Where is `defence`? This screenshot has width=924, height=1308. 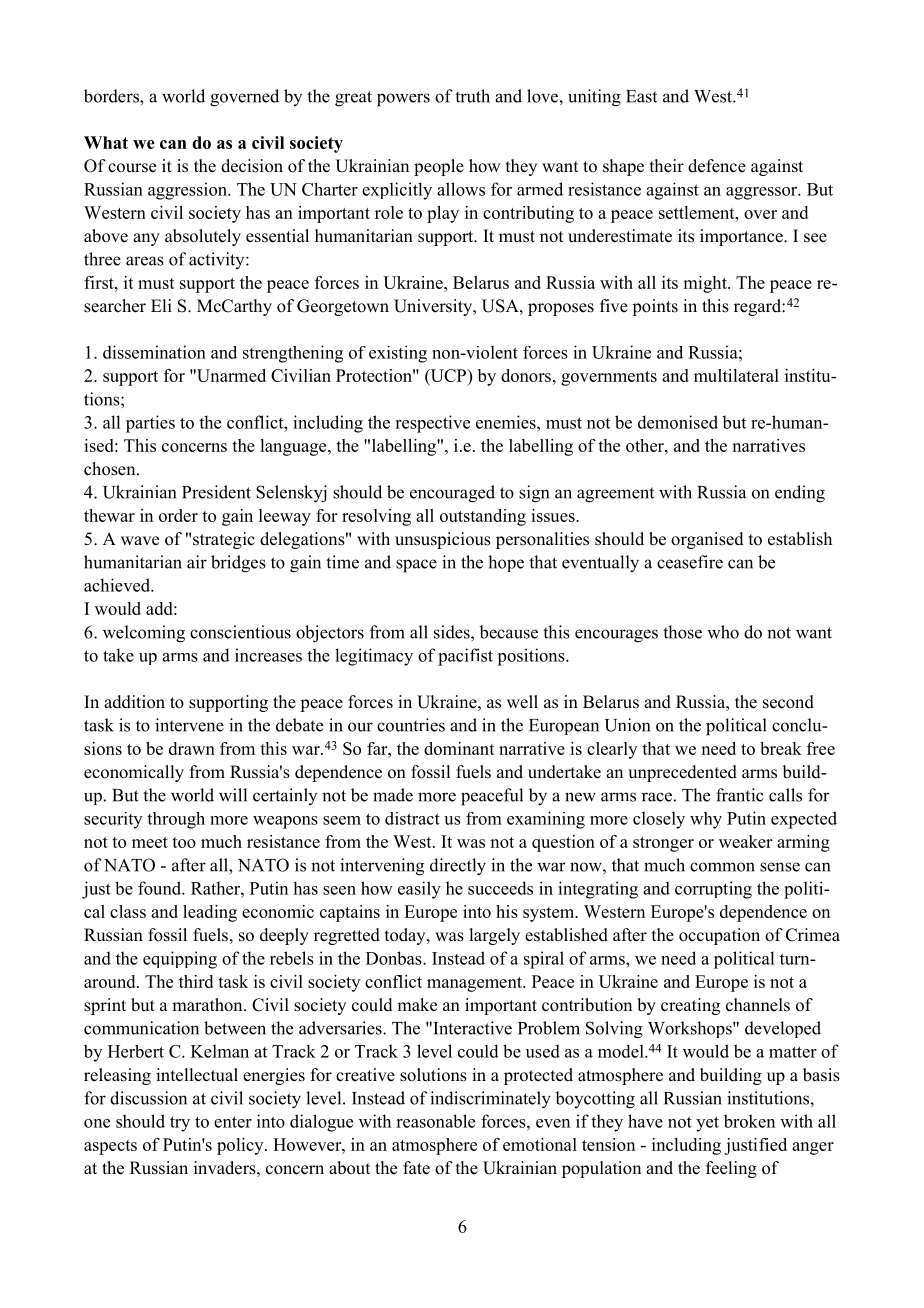
defence is located at coordinates (717, 166).
